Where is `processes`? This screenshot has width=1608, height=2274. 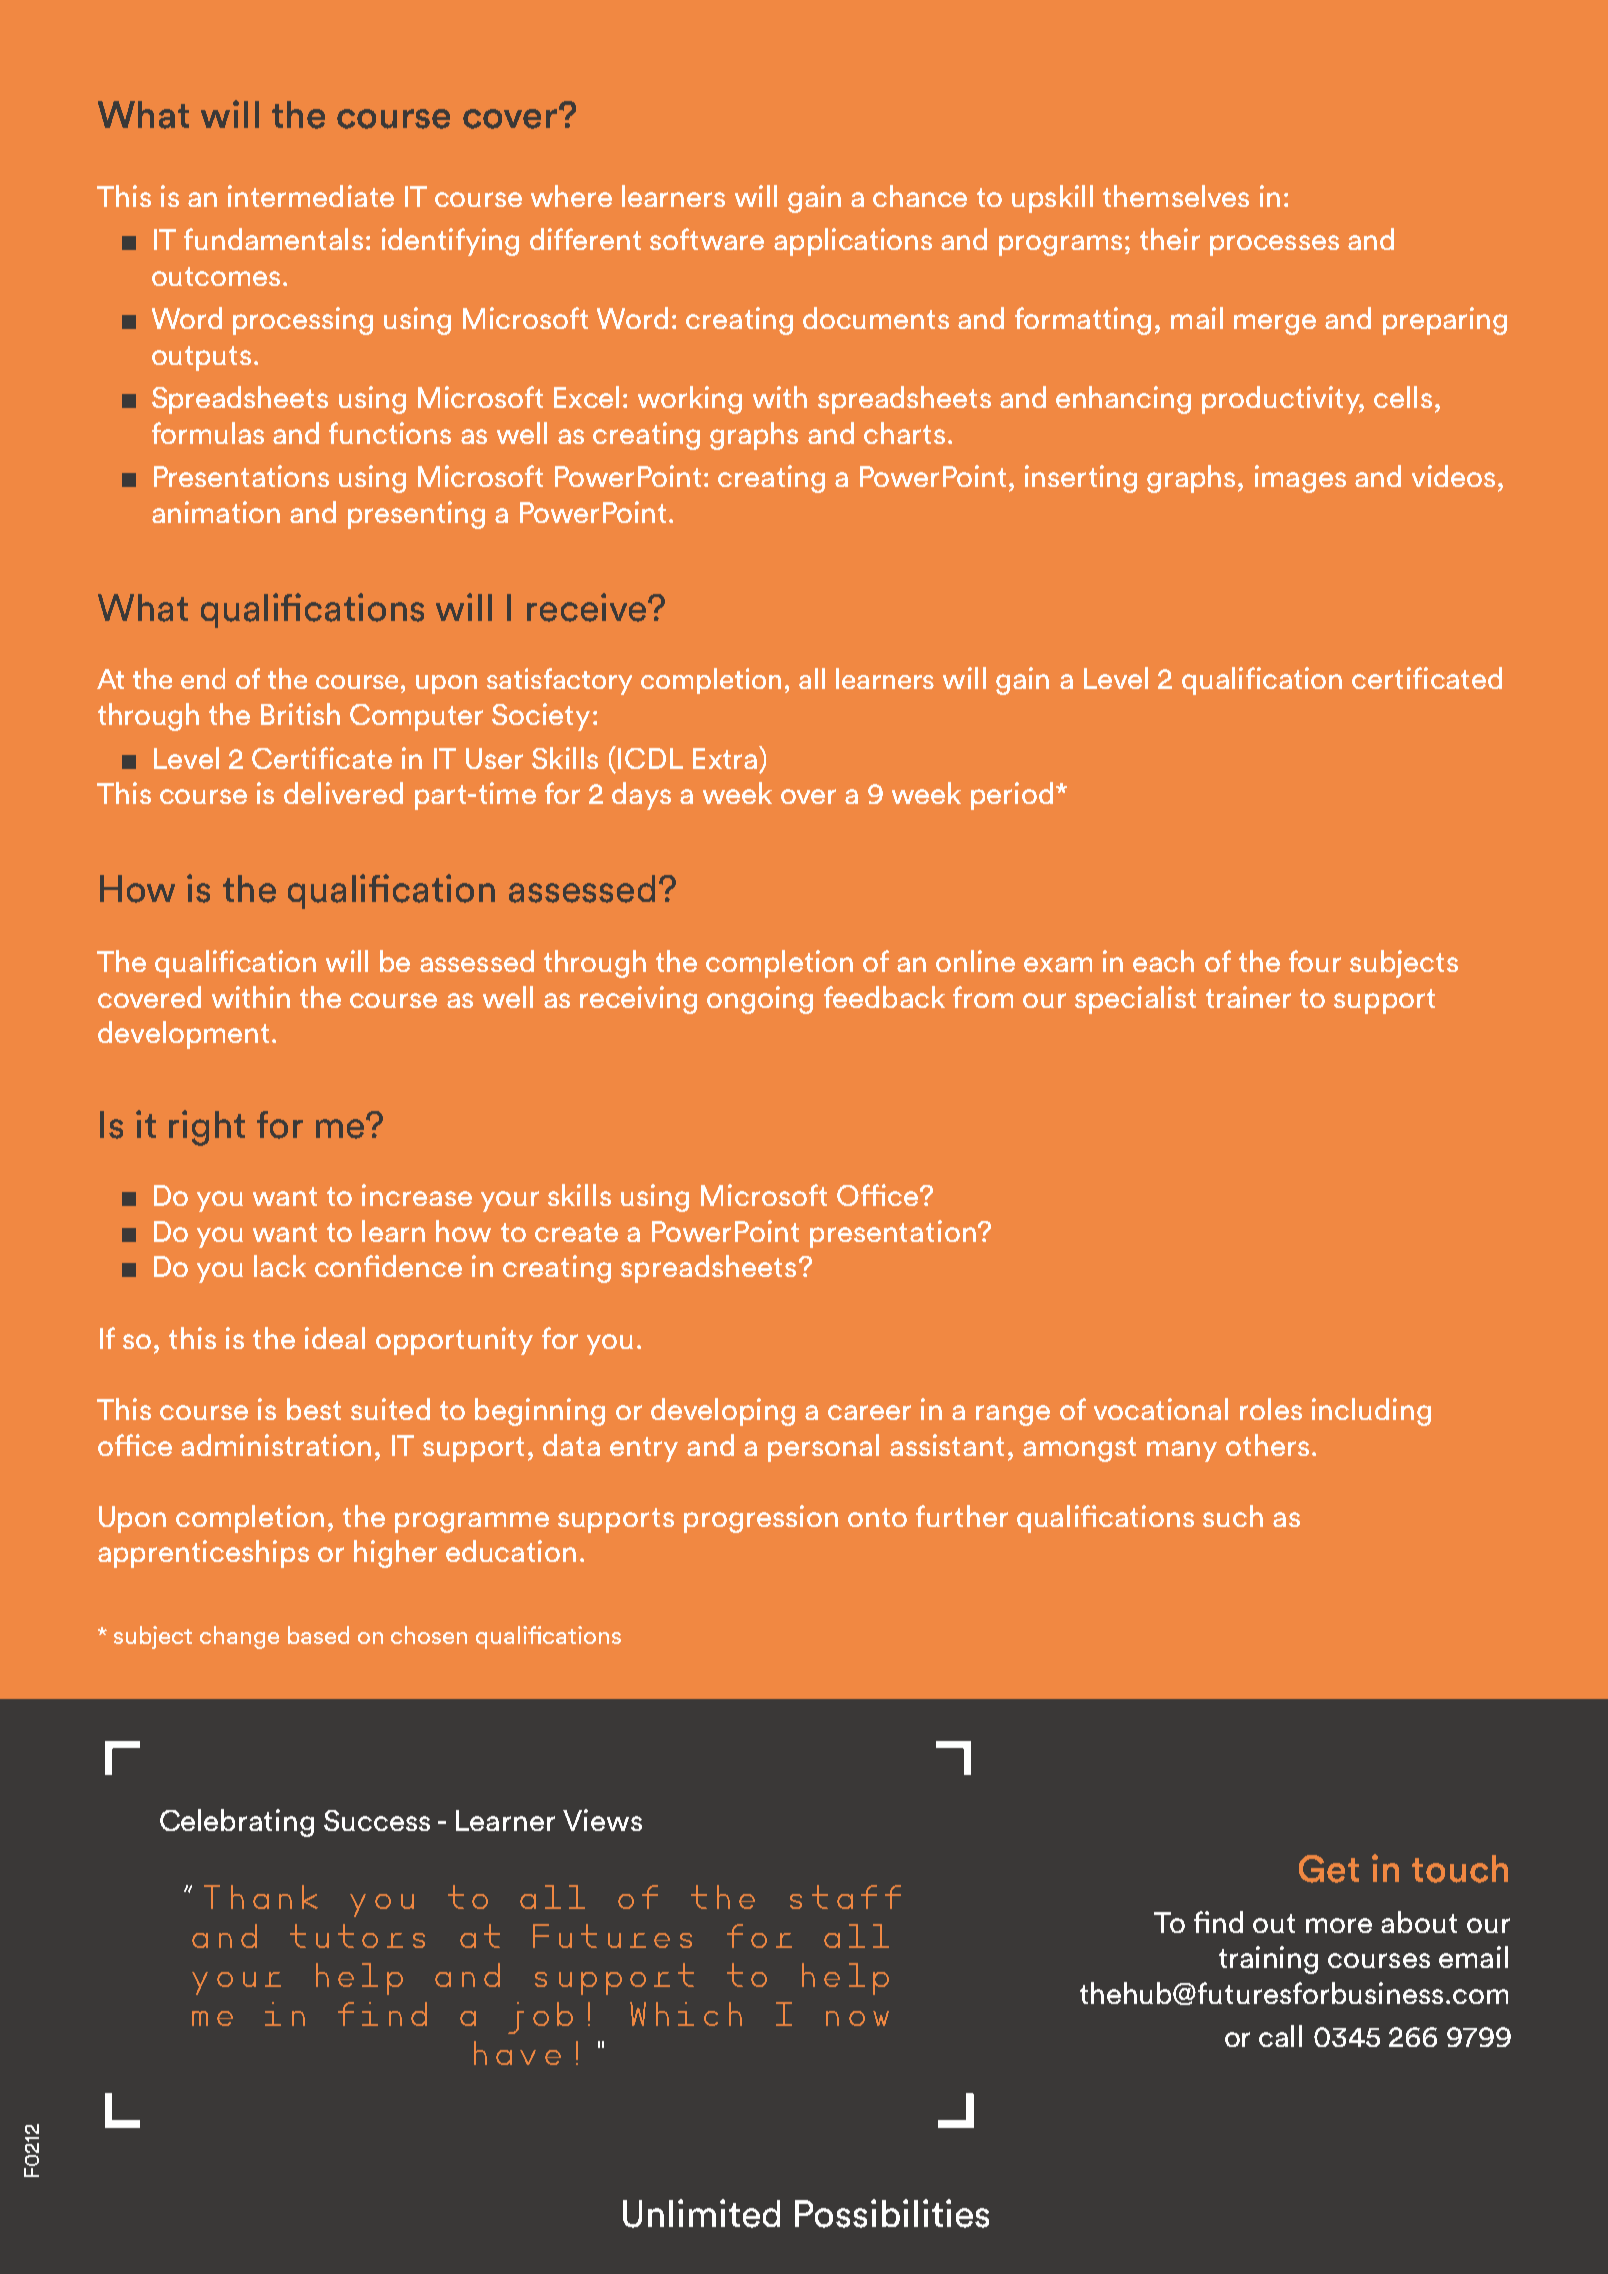 processes is located at coordinates (1274, 245).
